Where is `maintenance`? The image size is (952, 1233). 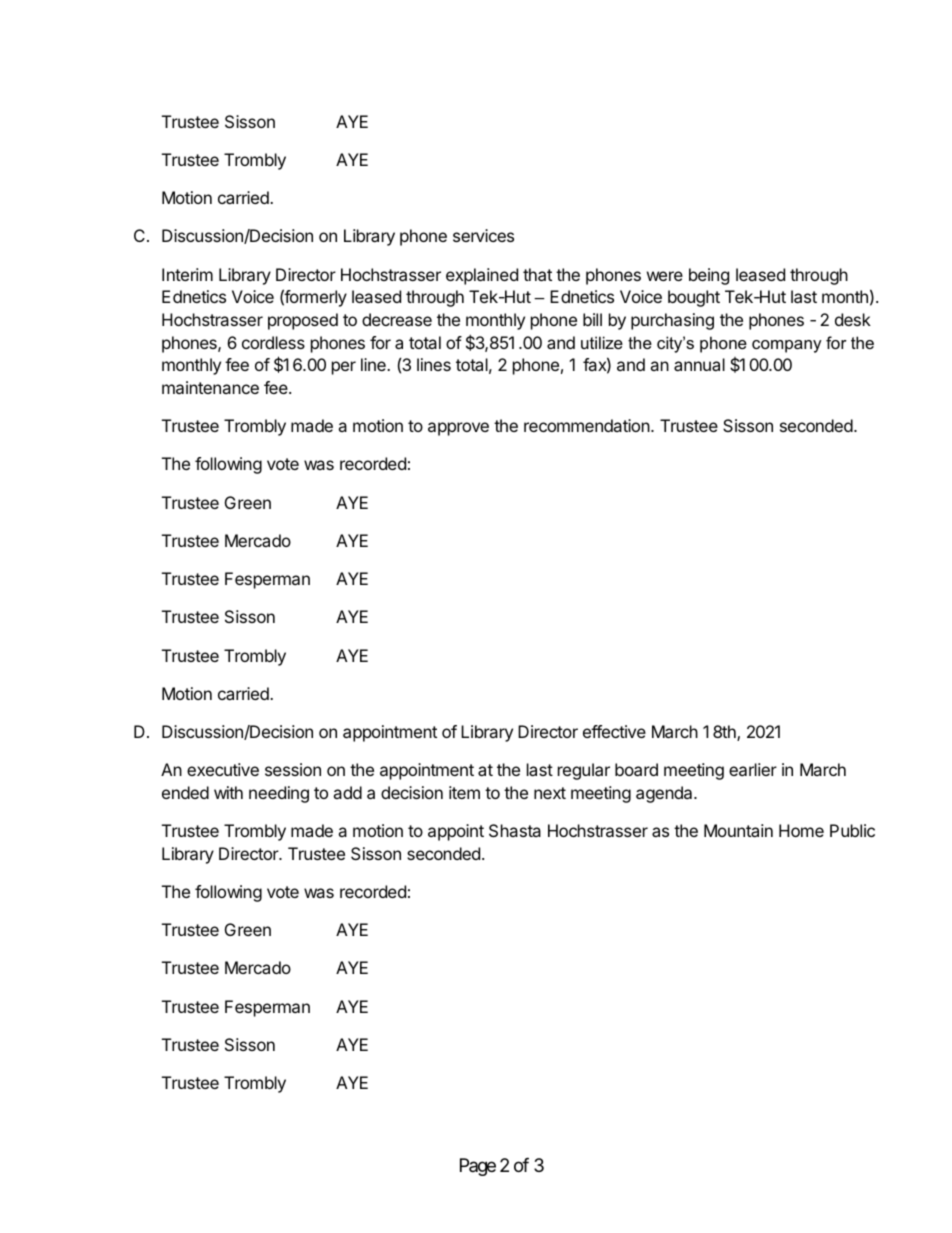
maintenance is located at coordinates (210, 387).
